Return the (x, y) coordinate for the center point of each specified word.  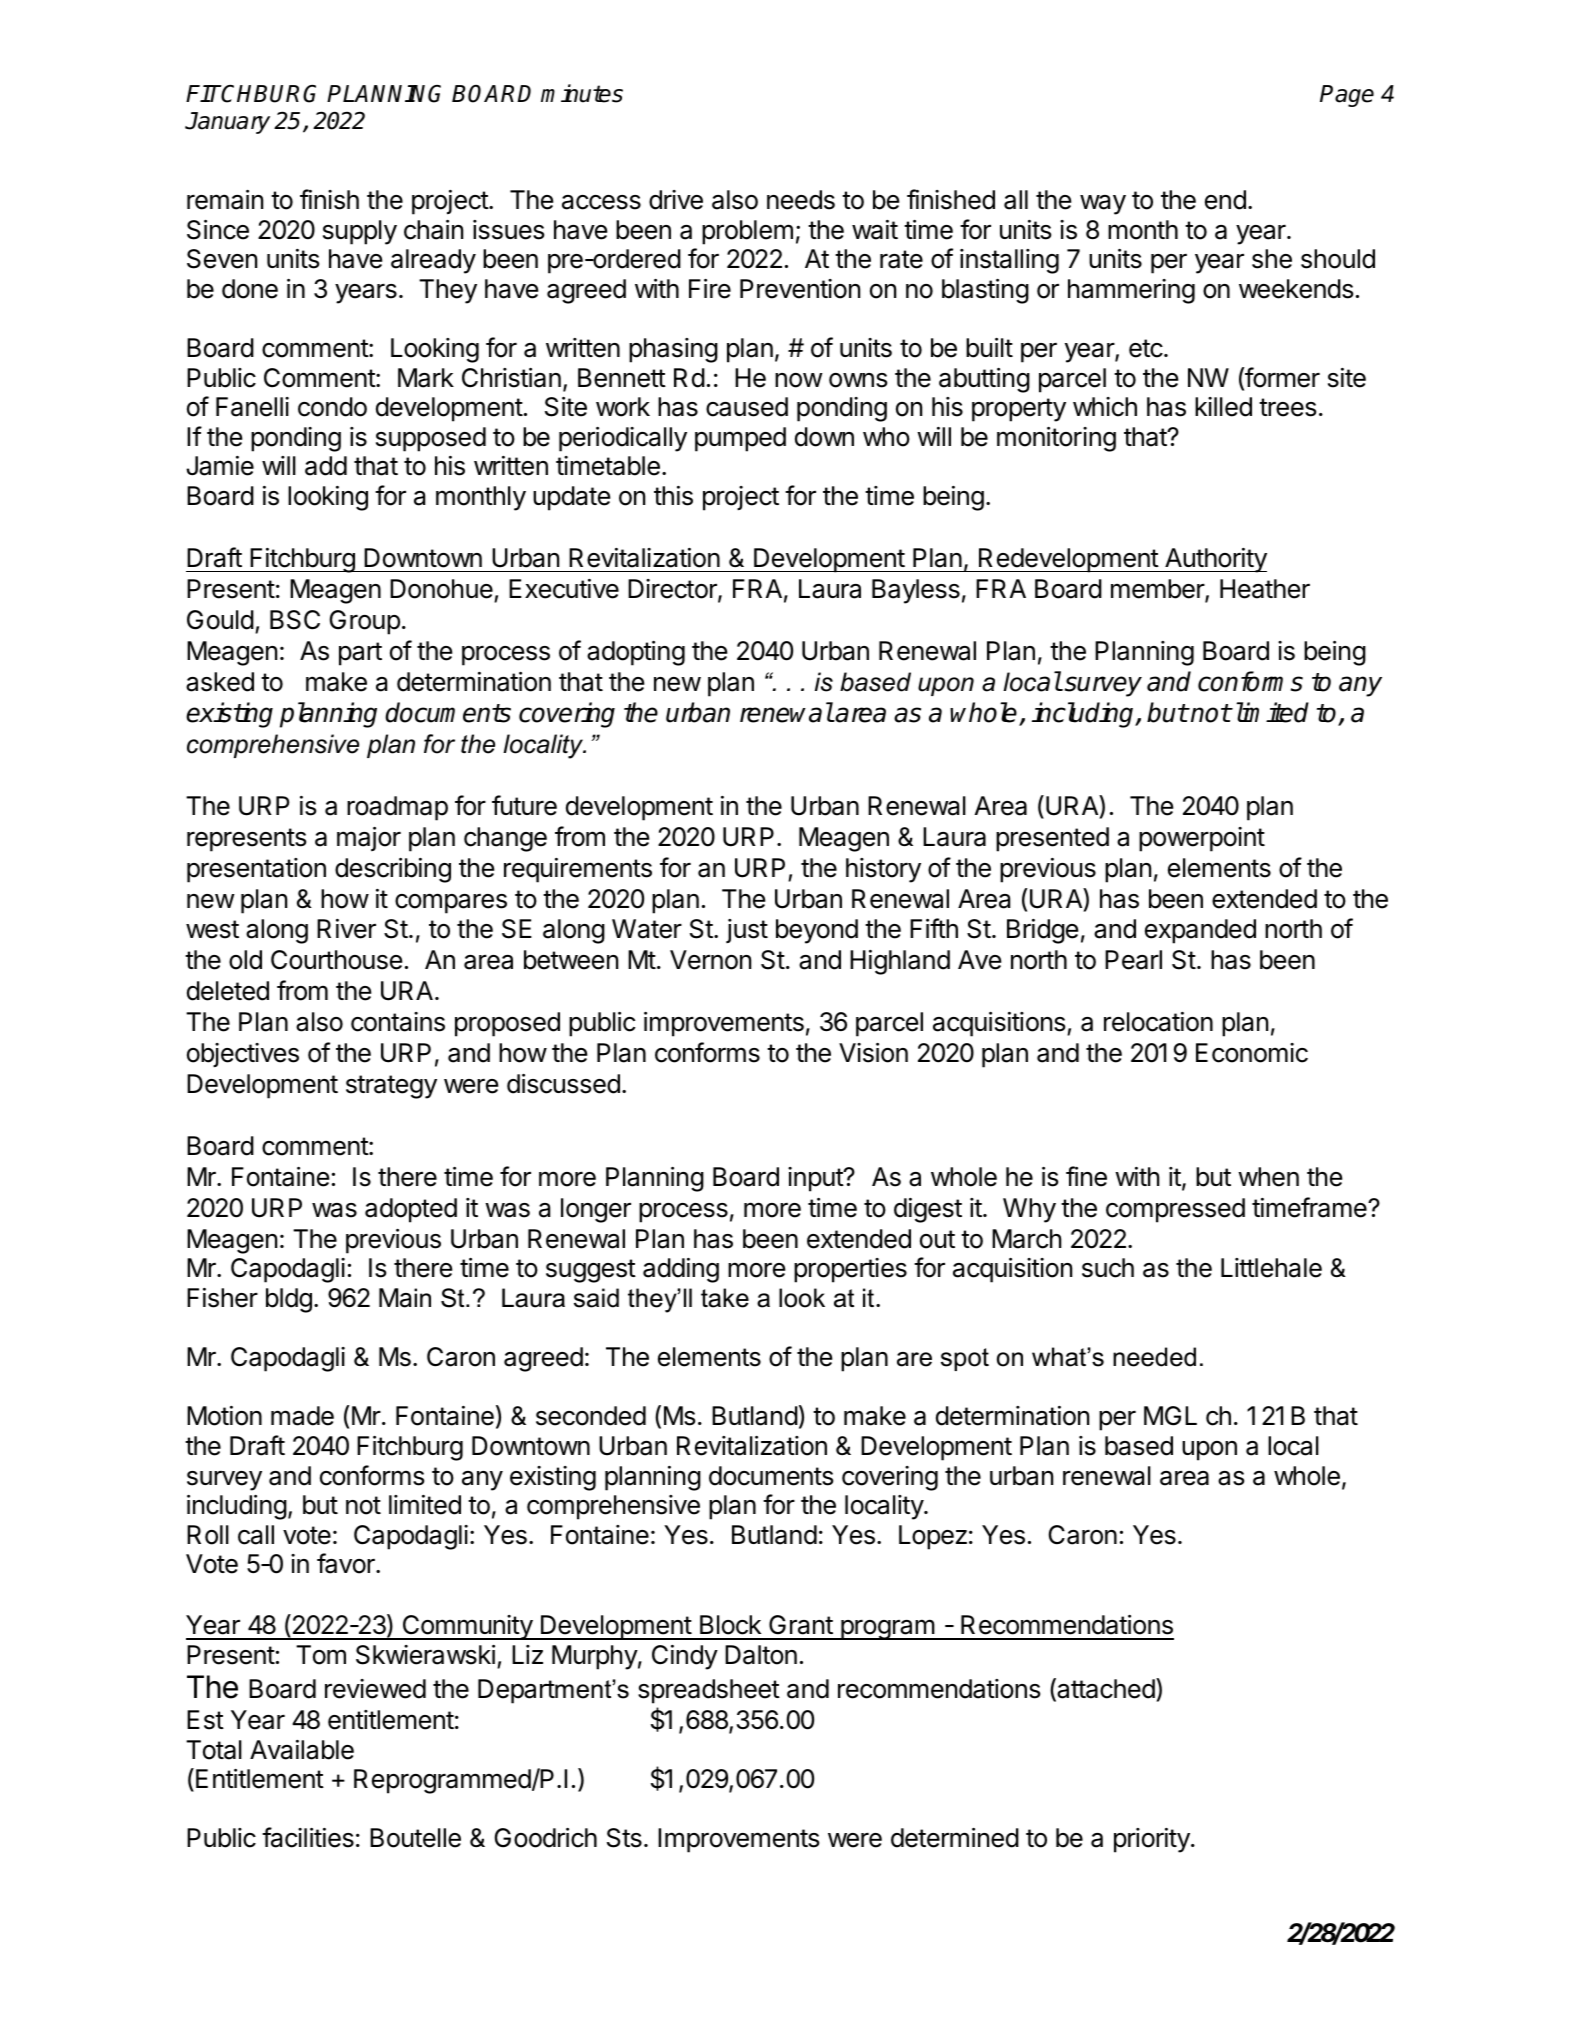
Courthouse (337, 960)
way (1103, 205)
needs (801, 200)
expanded (1200, 931)
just (747, 931)
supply (360, 232)
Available (302, 1750)
